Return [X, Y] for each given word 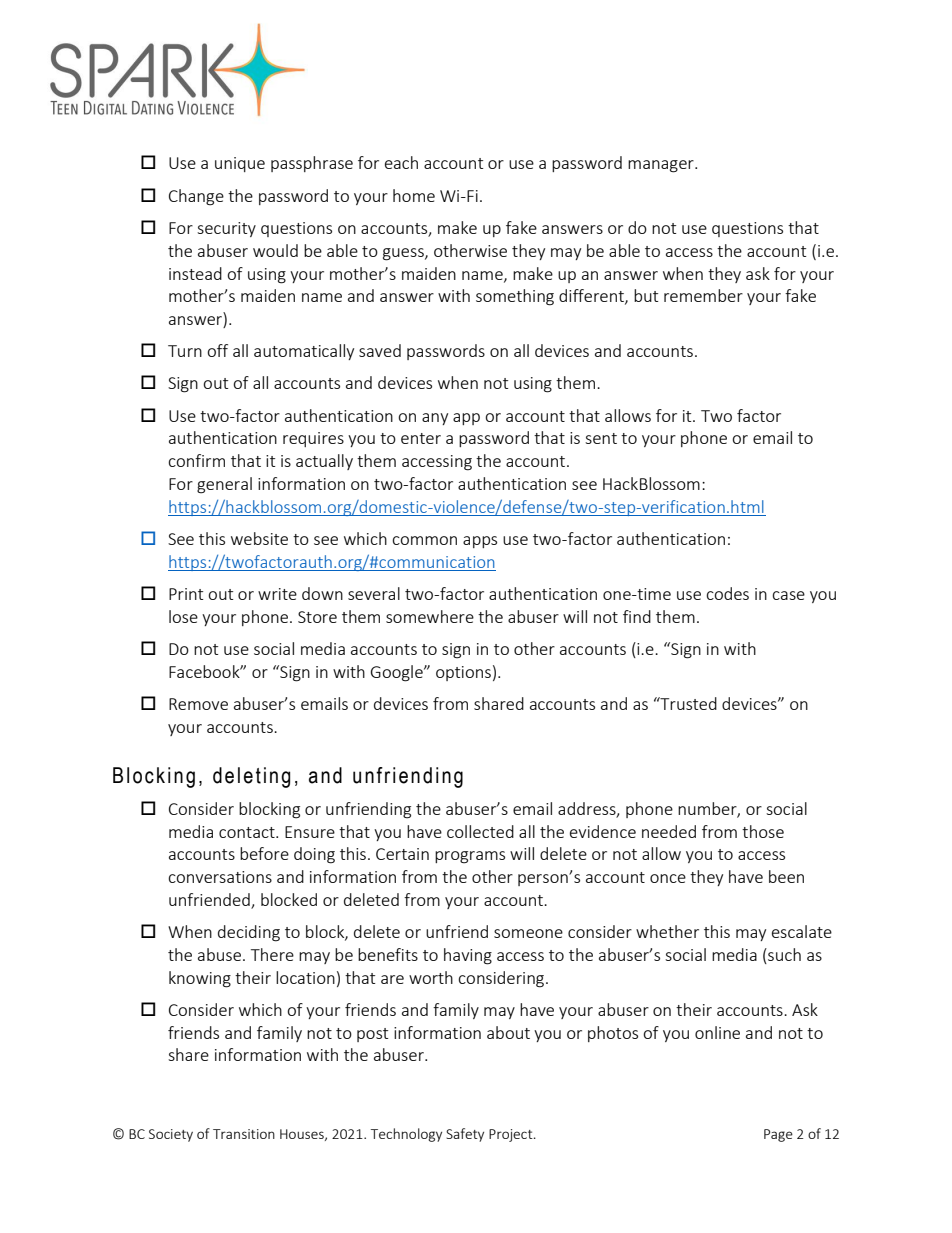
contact [248, 832]
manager [662, 166]
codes [727, 593]
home [414, 195]
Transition [244, 1134]
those [763, 831]
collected [480, 831]
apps [480, 542]
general [224, 485]
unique [240, 164]
